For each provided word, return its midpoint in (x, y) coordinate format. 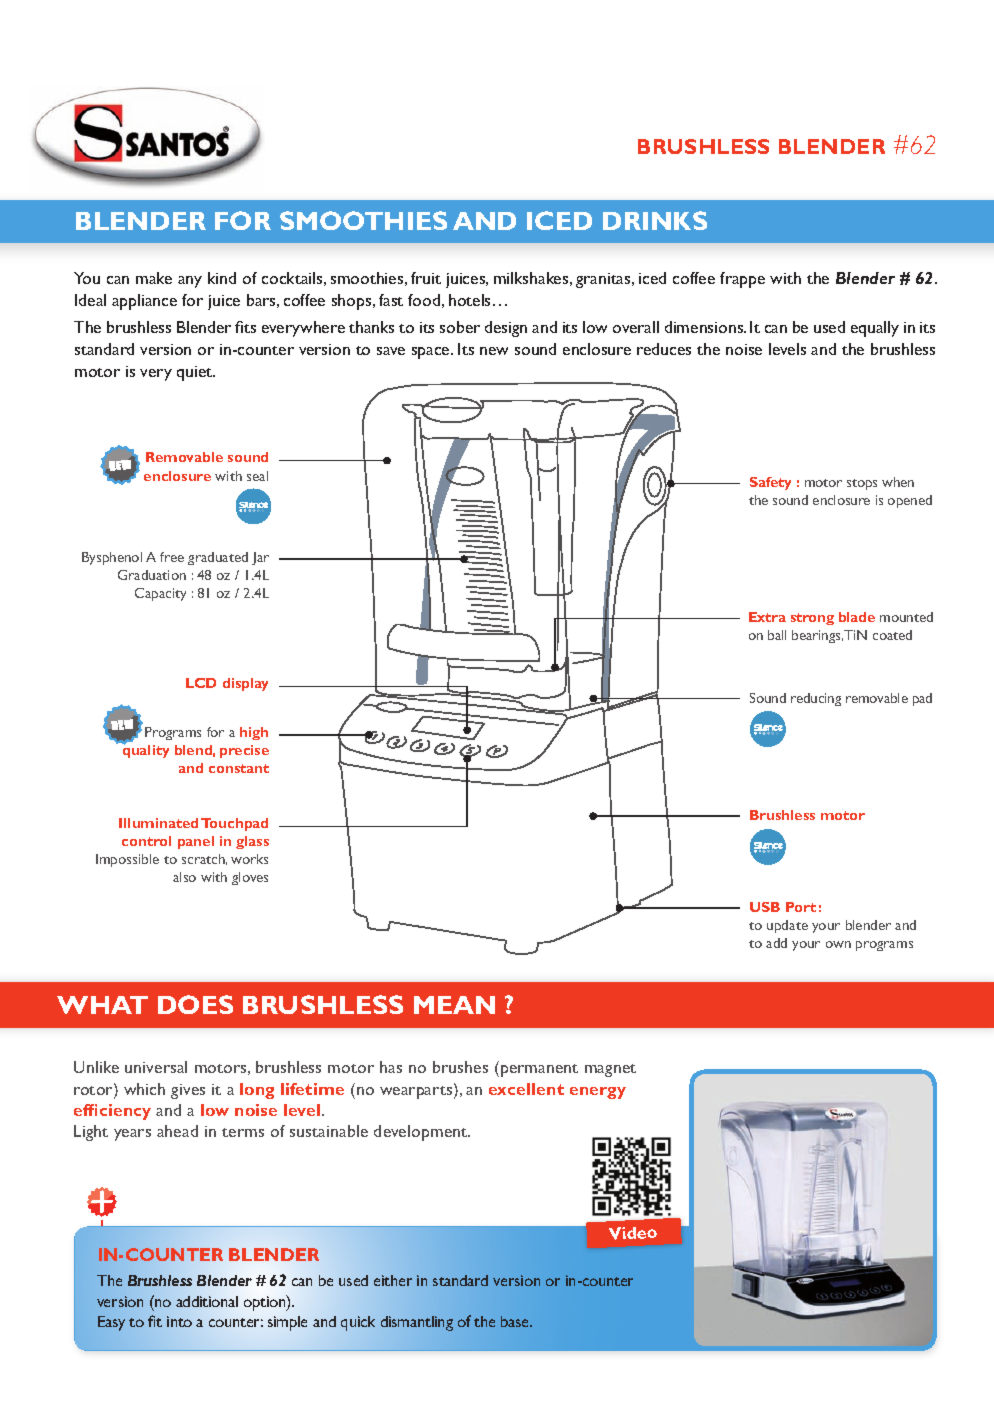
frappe (742, 280)
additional (207, 1301)
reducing (816, 699)
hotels (471, 300)
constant (239, 768)
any (190, 282)
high (254, 733)
